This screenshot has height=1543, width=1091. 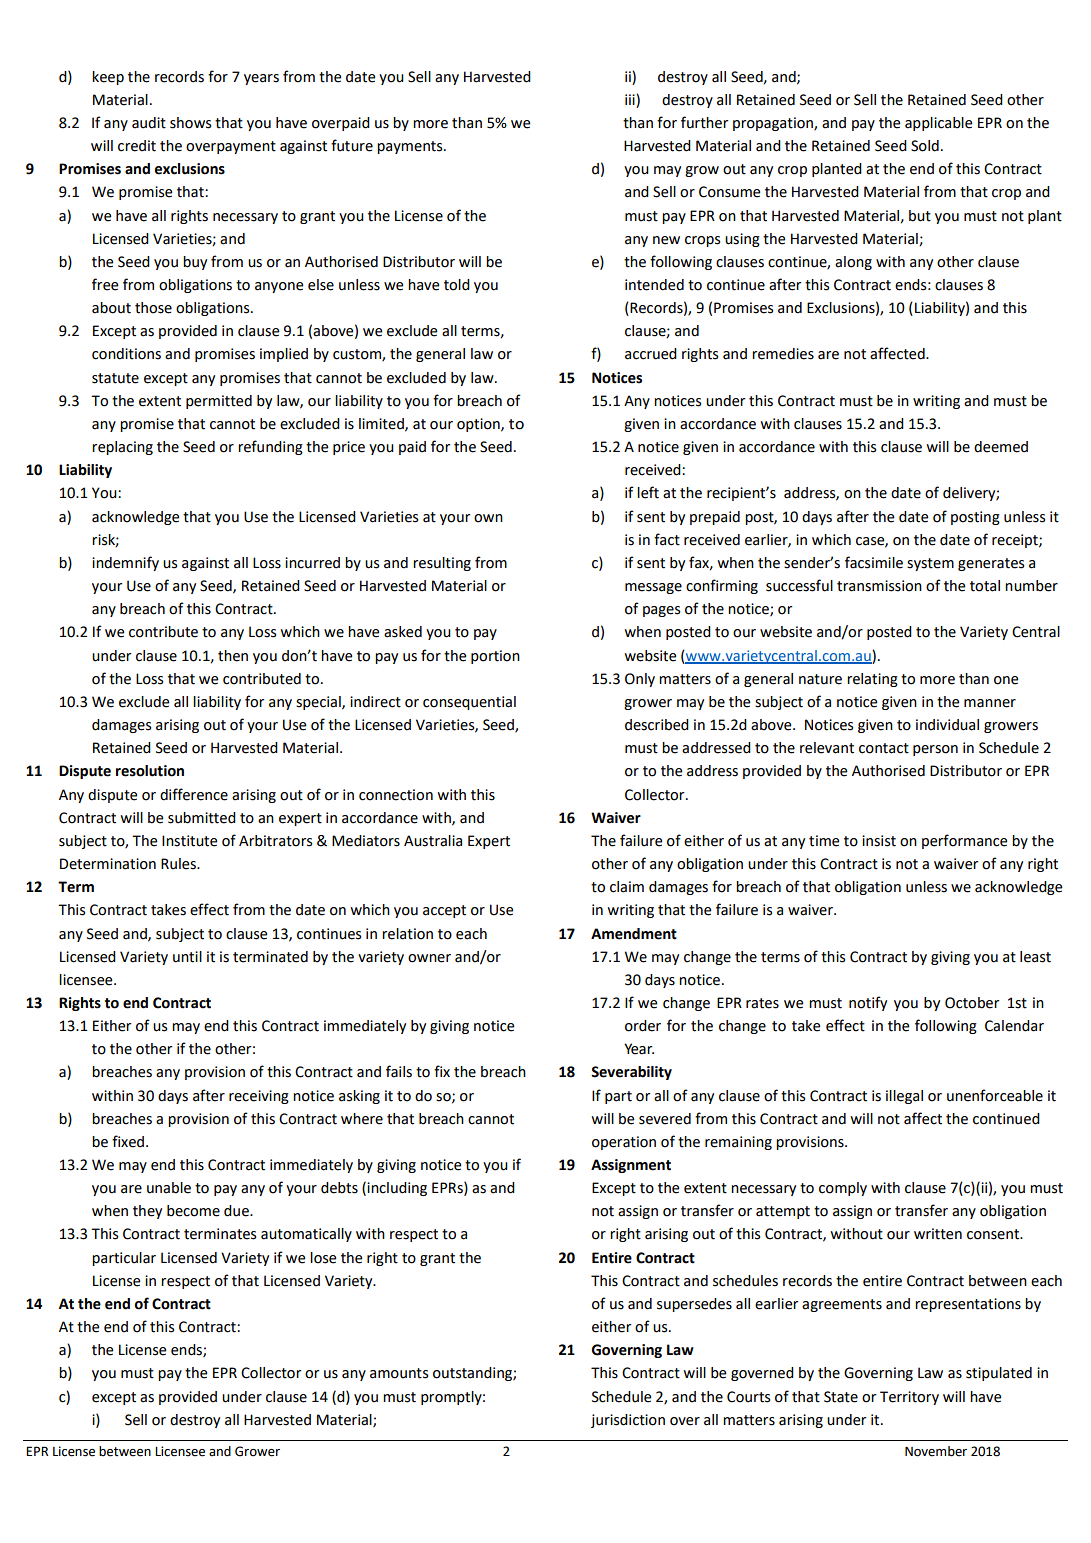 What do you see at coordinates (219, 402) in the screenshot?
I see `permitted` at bounding box center [219, 402].
